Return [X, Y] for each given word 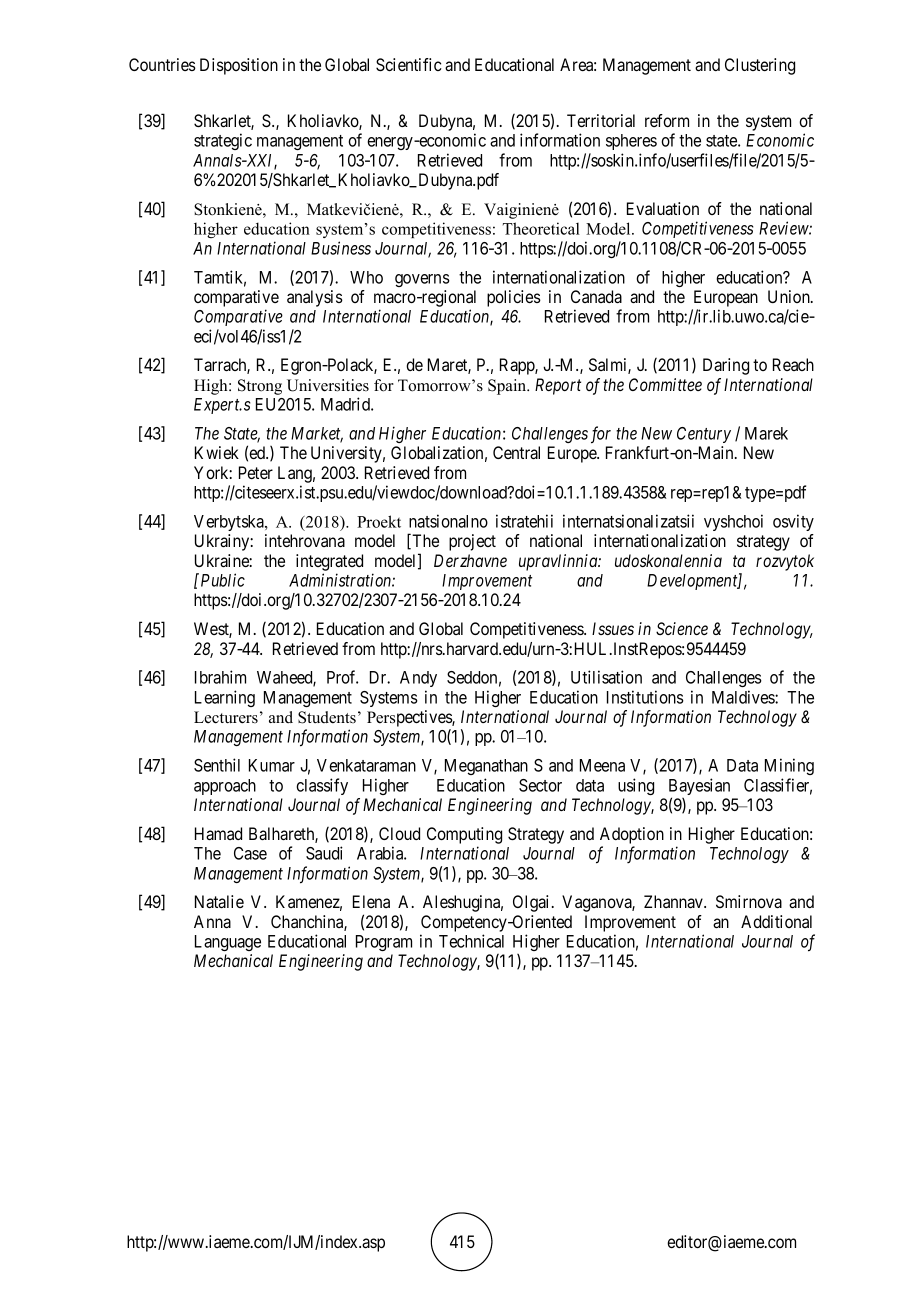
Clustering [760, 66]
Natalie [219, 901]
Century [704, 435]
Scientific [409, 65]
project [472, 542]
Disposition [239, 66]
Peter [256, 472]
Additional [776, 921]
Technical [471, 941]
